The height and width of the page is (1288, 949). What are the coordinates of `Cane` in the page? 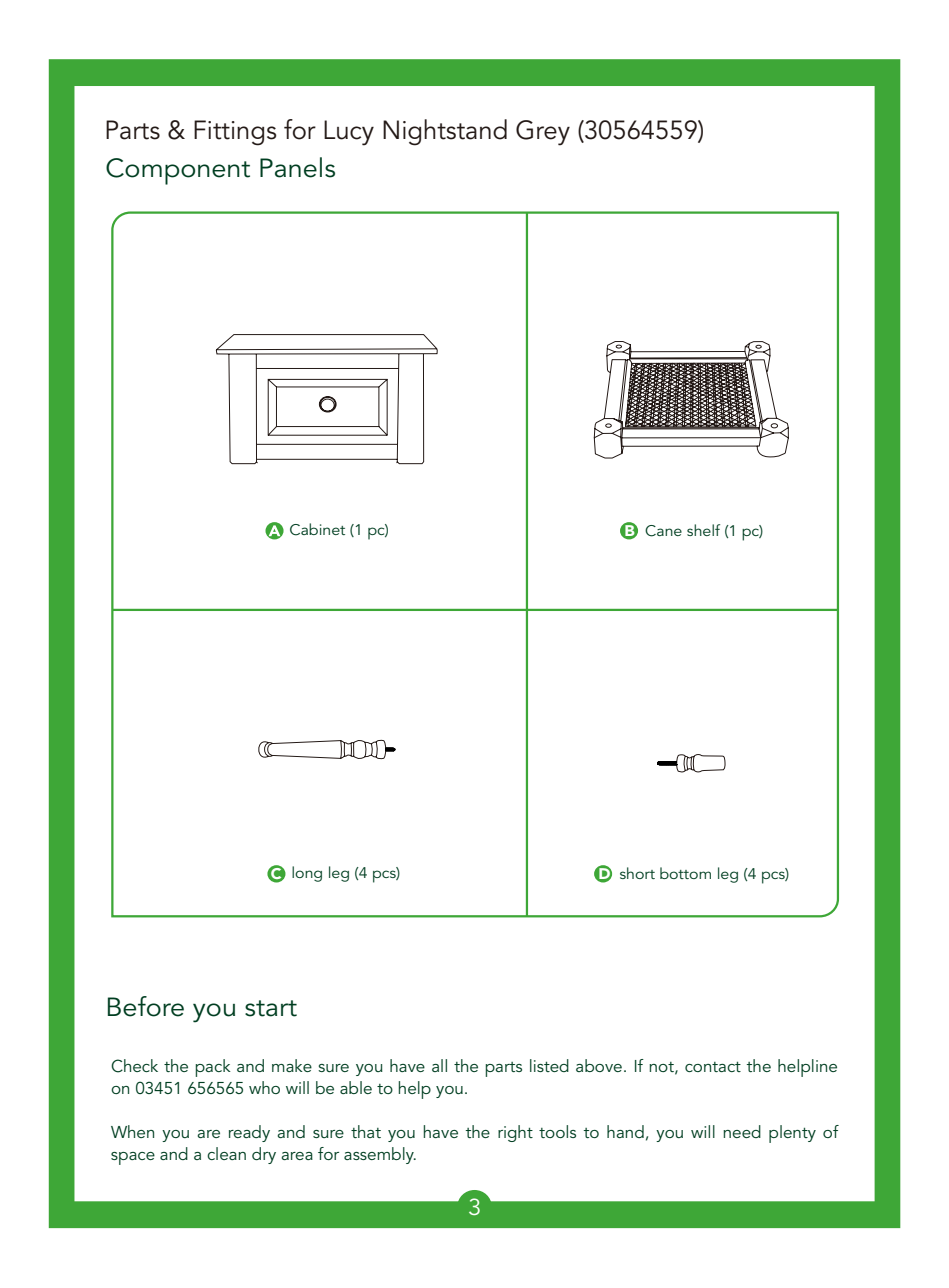 It's located at (663, 531).
